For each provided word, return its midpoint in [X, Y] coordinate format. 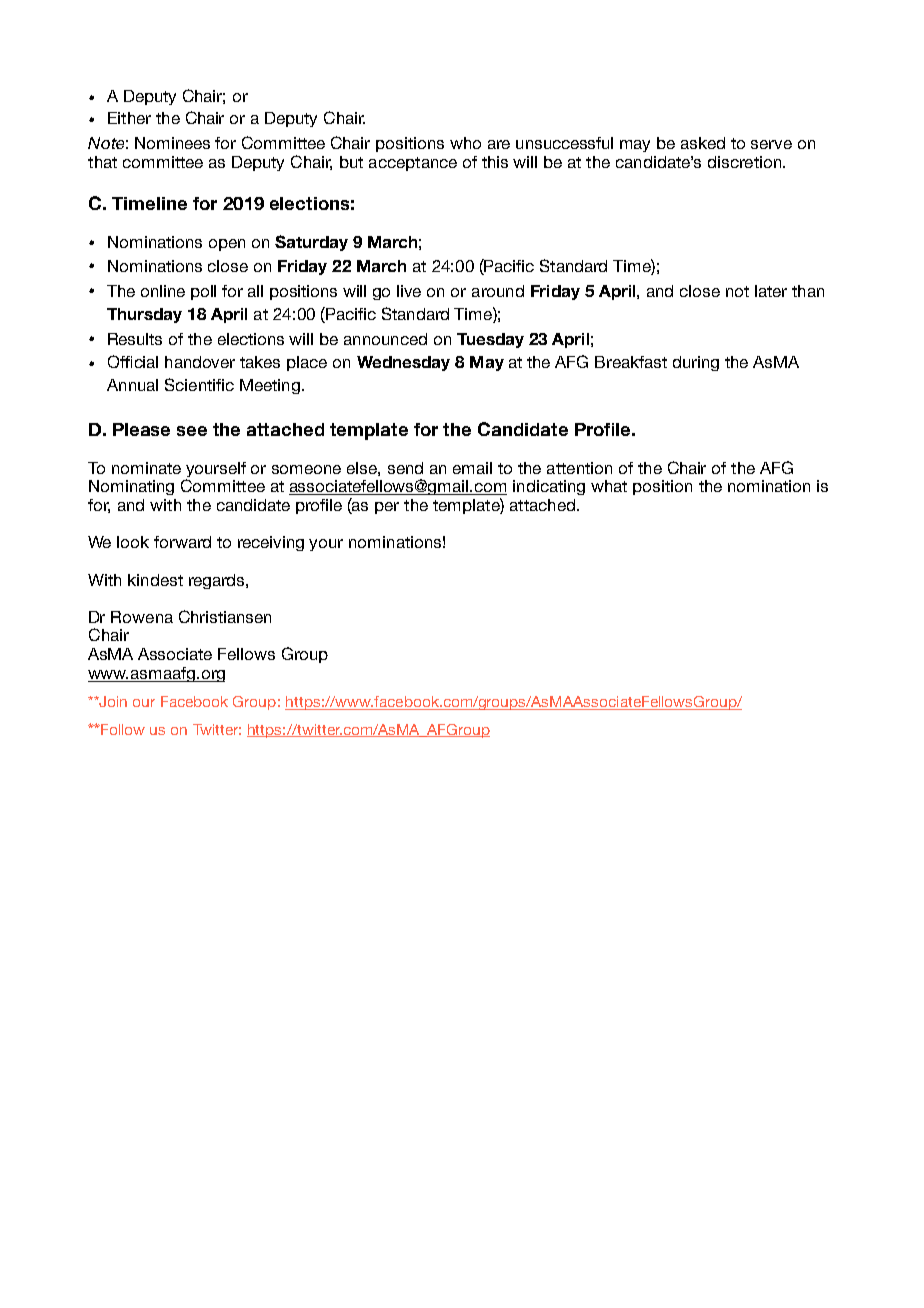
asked [703, 143]
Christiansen [225, 616]
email [472, 468]
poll [203, 292]
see [192, 431]
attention [579, 468]
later [771, 291]
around [498, 291]
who [465, 143]
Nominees [172, 143]
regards [218, 581]
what [609, 486]
